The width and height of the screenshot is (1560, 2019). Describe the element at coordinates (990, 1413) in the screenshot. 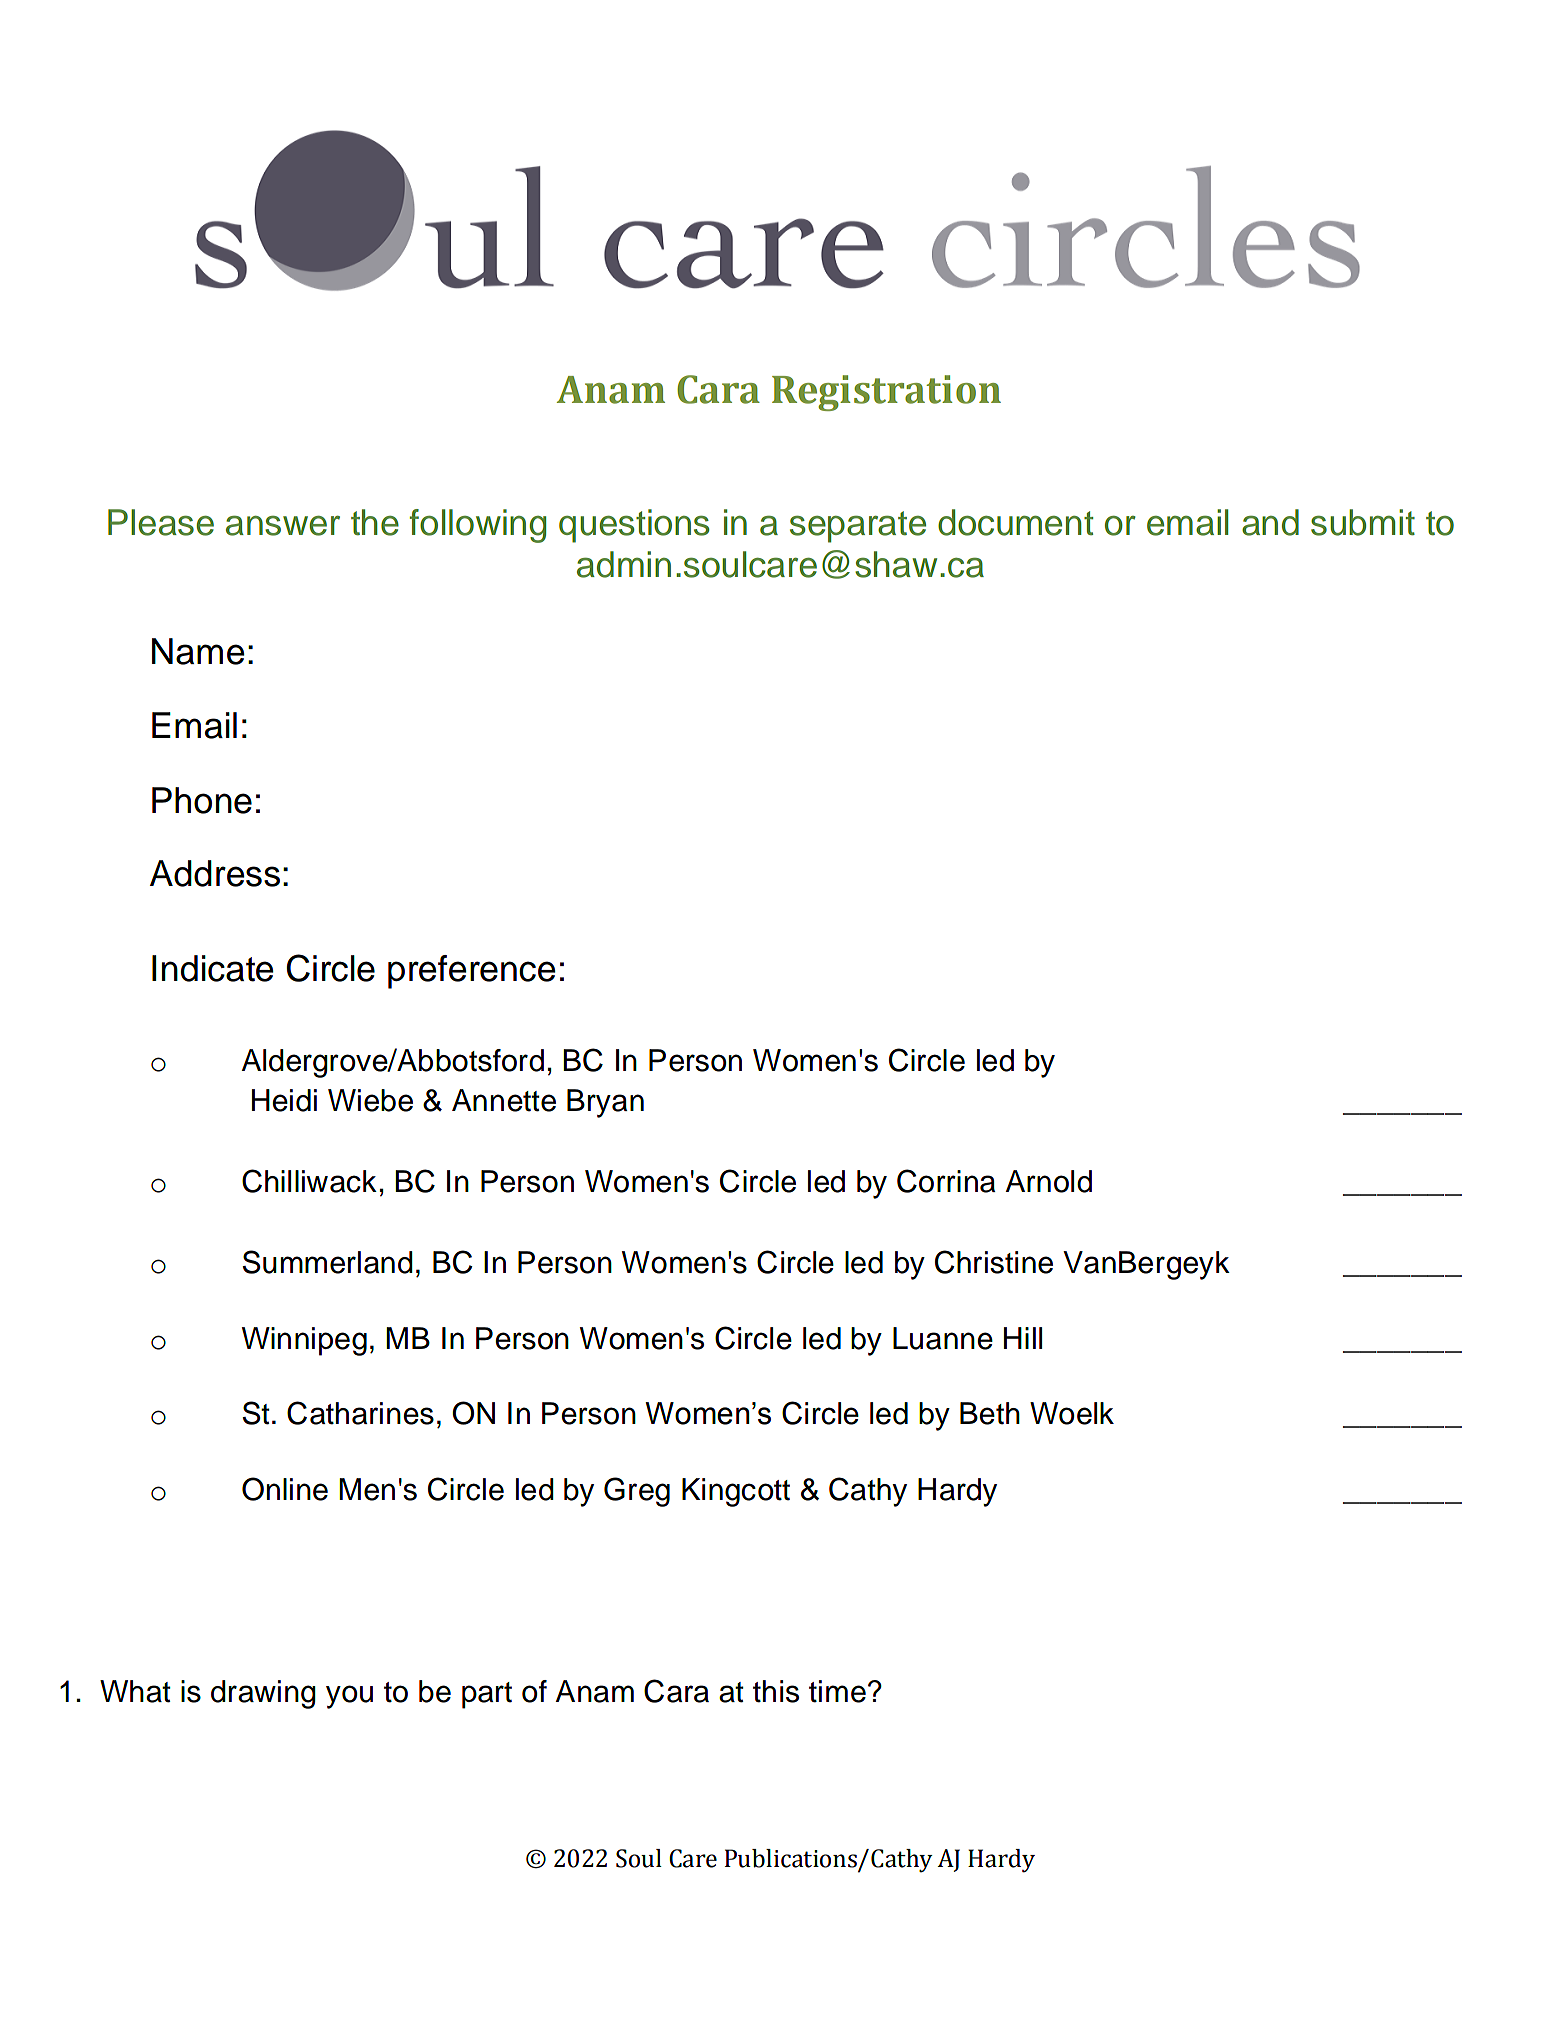

I see `Beth` at that location.
